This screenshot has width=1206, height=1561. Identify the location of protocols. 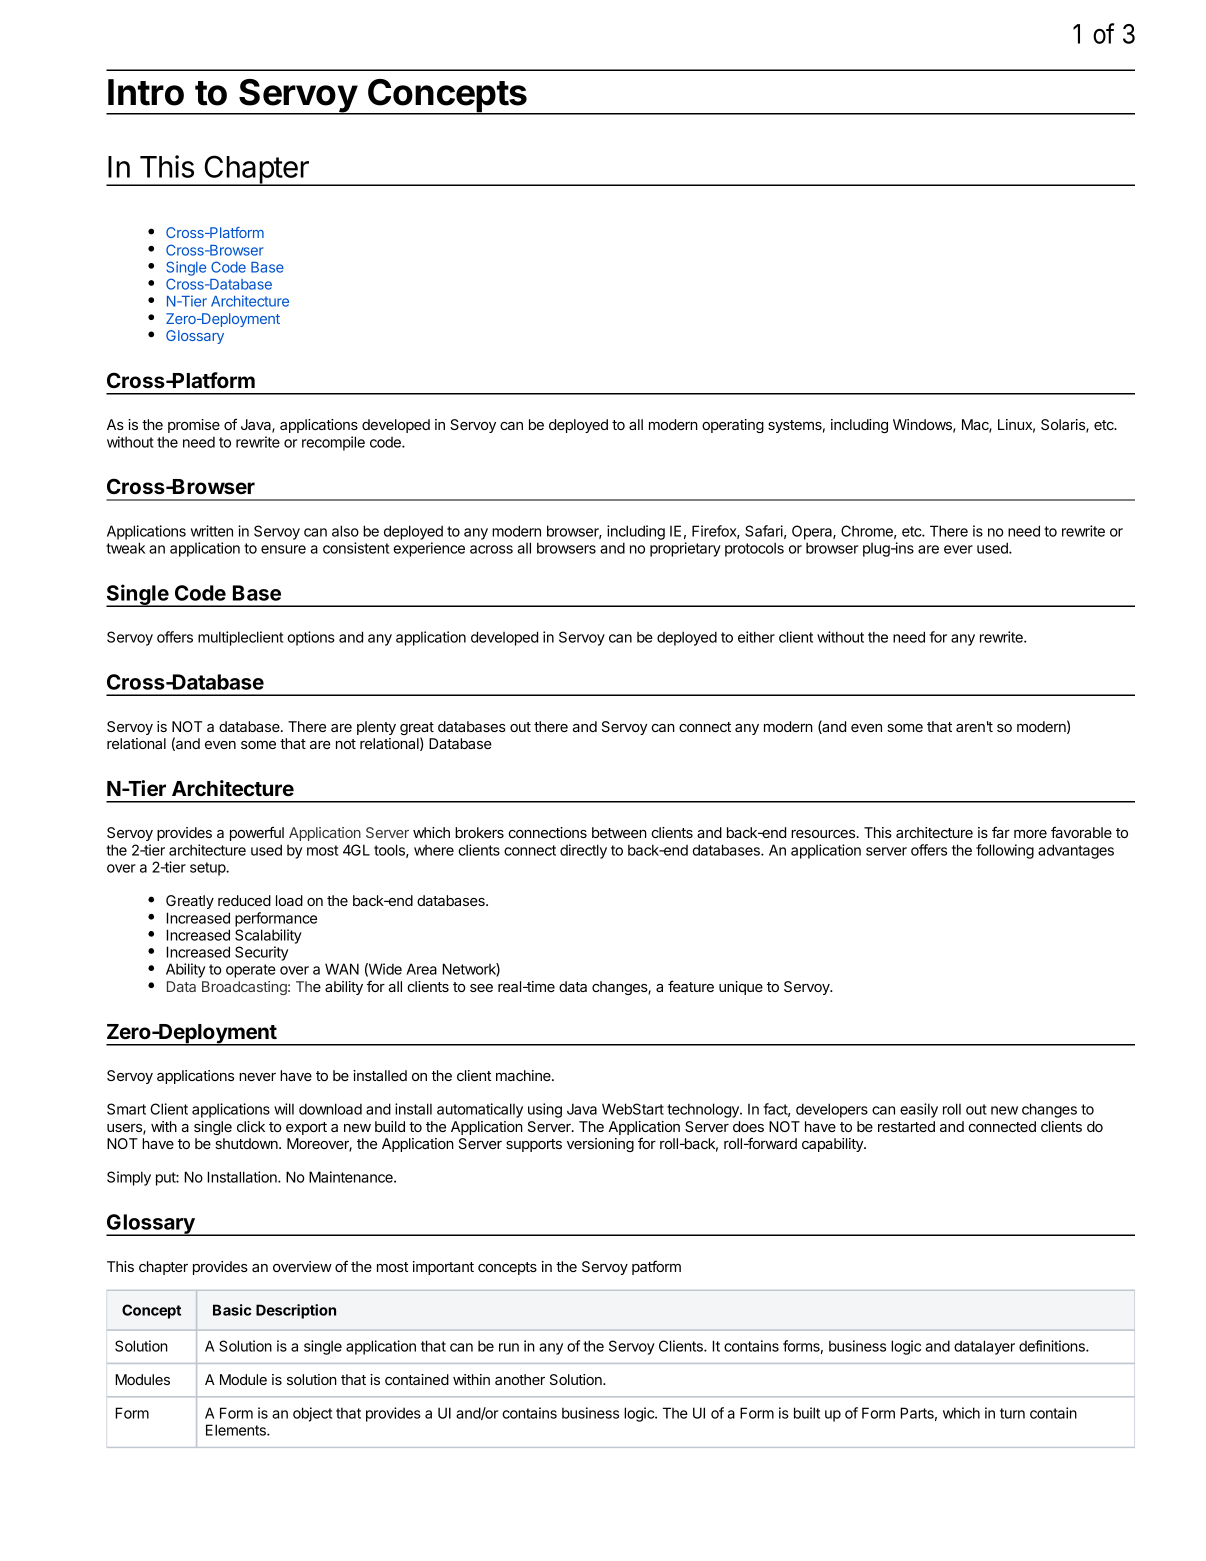
(754, 549).
